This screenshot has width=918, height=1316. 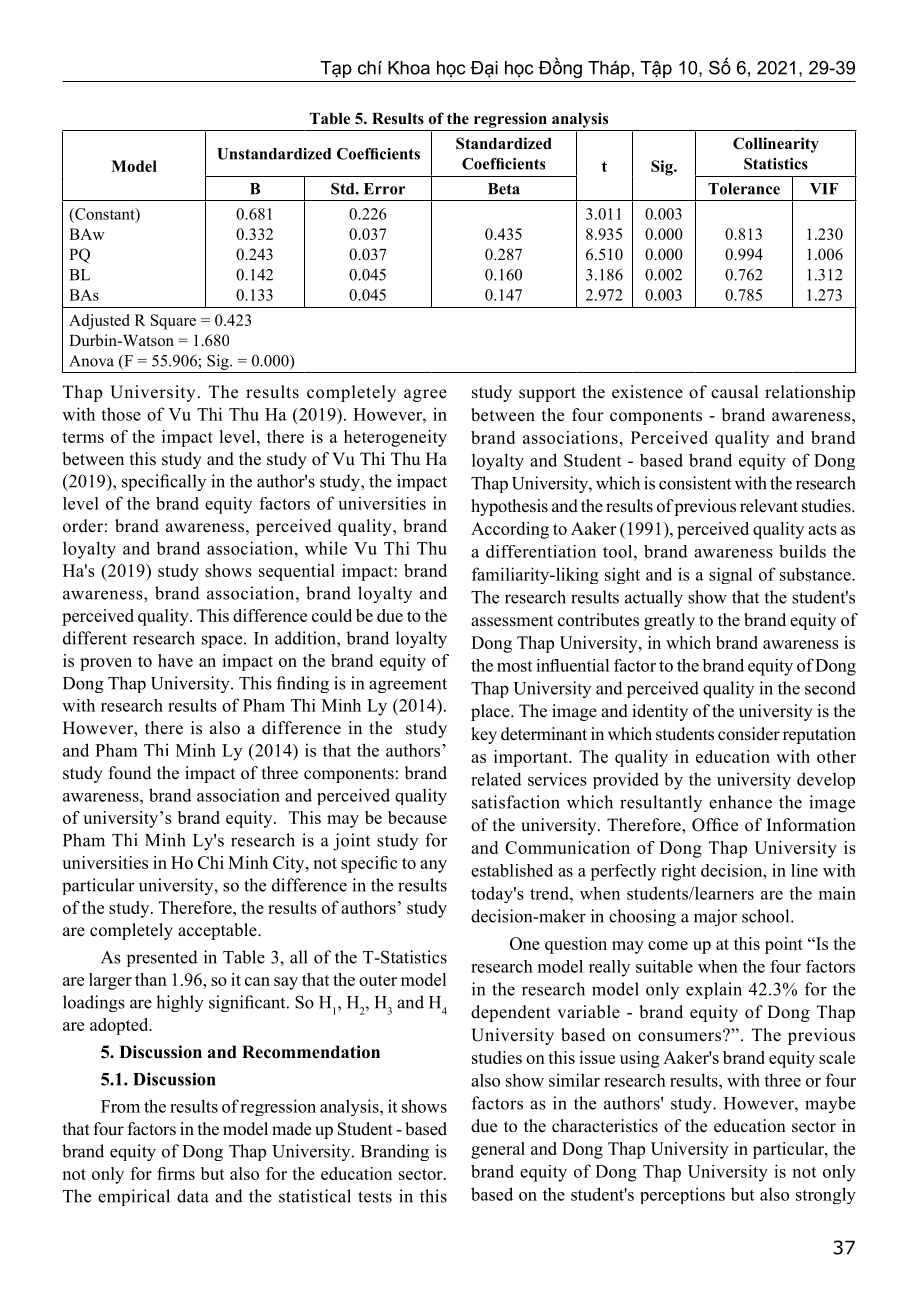 What do you see at coordinates (767, 916) in the screenshot?
I see `school` at bounding box center [767, 916].
